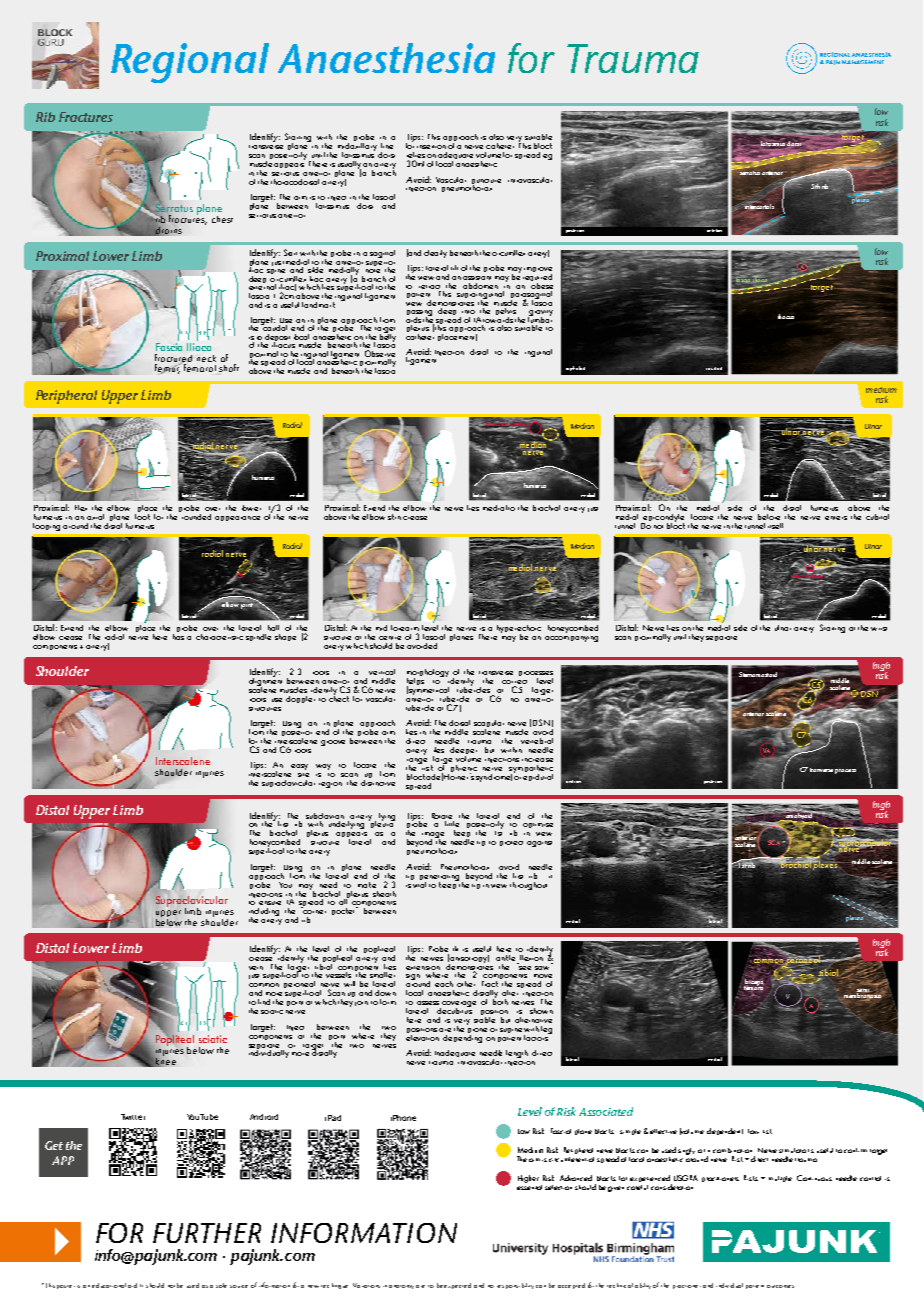 Image resolution: width=924 pixels, height=1308 pixels. What do you see at coordinates (386, 58) in the screenshot?
I see `Anaesthesia` at bounding box center [386, 58].
